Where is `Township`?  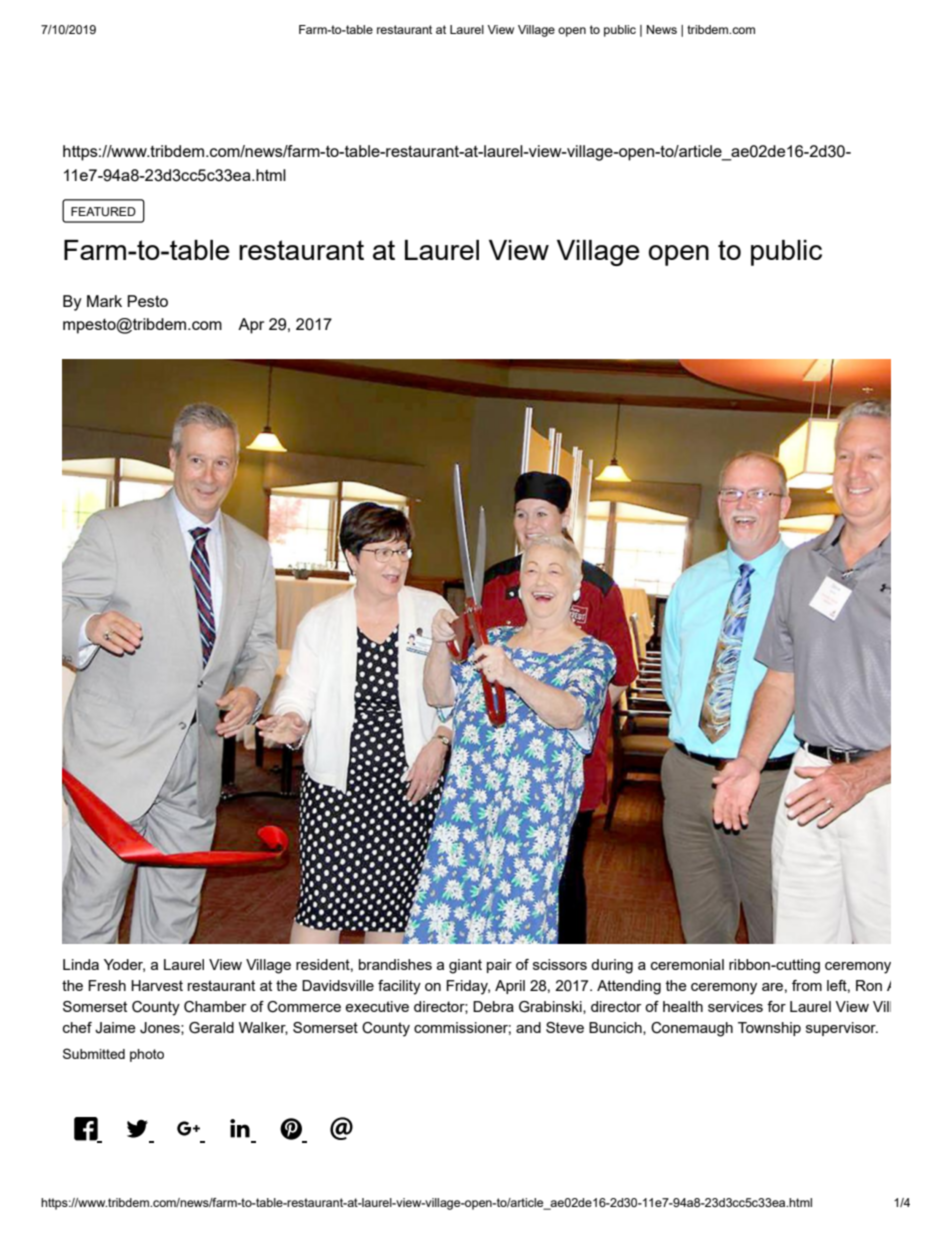
Township is located at coordinates (769, 1029).
